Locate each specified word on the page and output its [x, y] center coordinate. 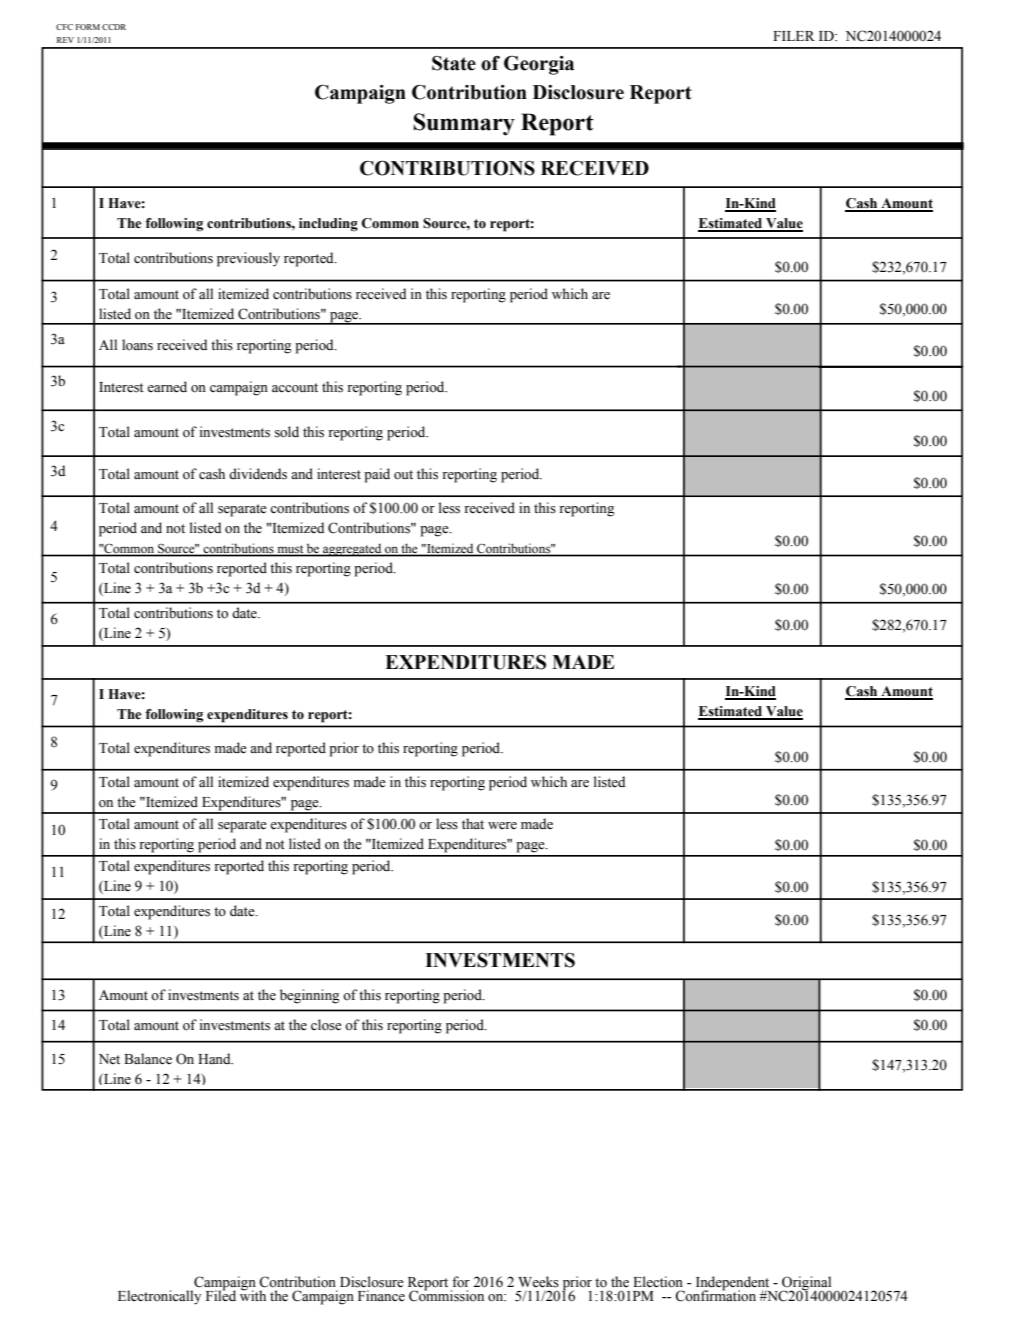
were [502, 826]
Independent [733, 1284]
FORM [88, 27]
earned [167, 387]
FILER [794, 36]
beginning [310, 996]
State [454, 63]
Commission [446, 1295]
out [403, 475]
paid [377, 475]
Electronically [159, 1297]
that [473, 823]
